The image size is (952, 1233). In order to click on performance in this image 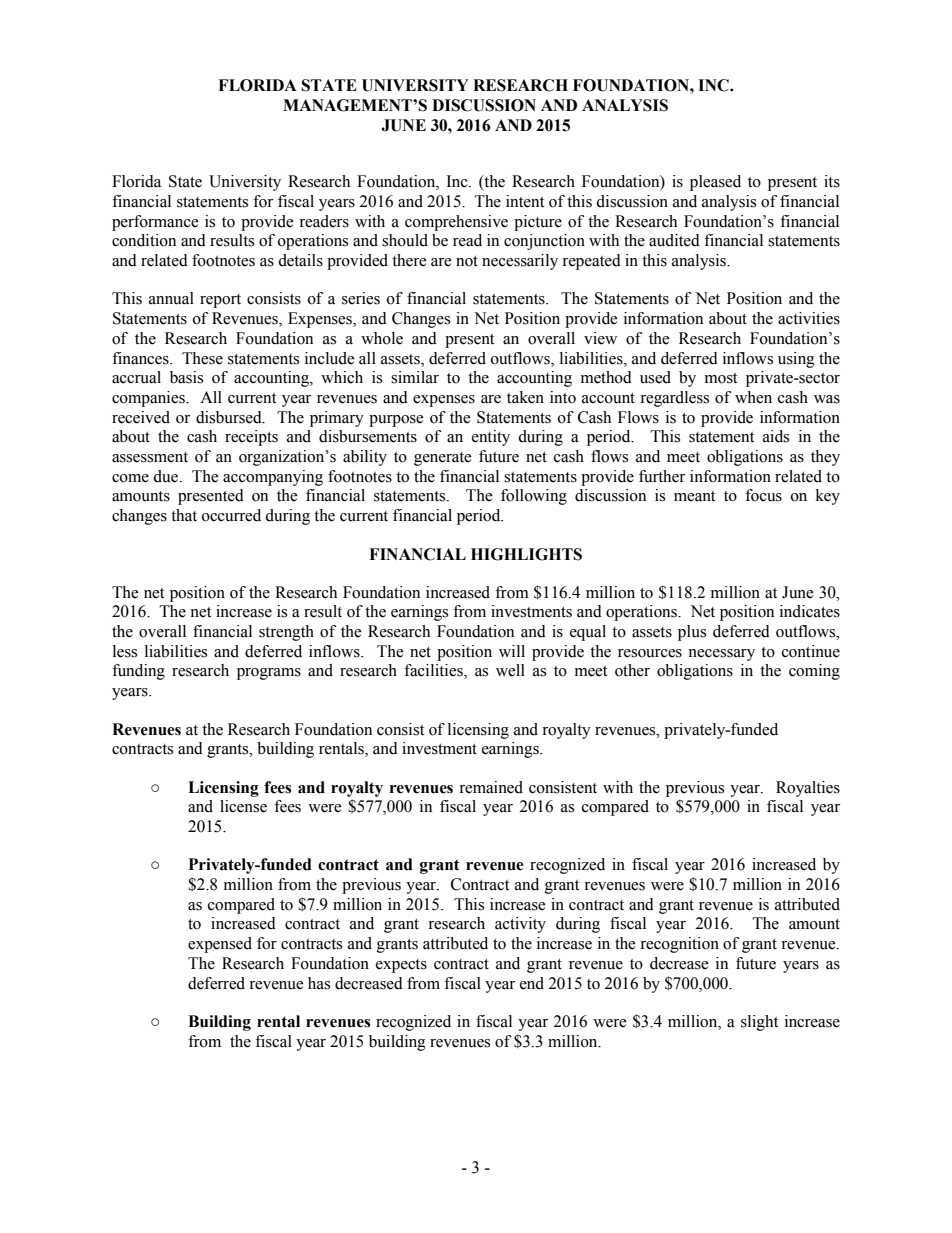, I will do `click(155, 223)`.
